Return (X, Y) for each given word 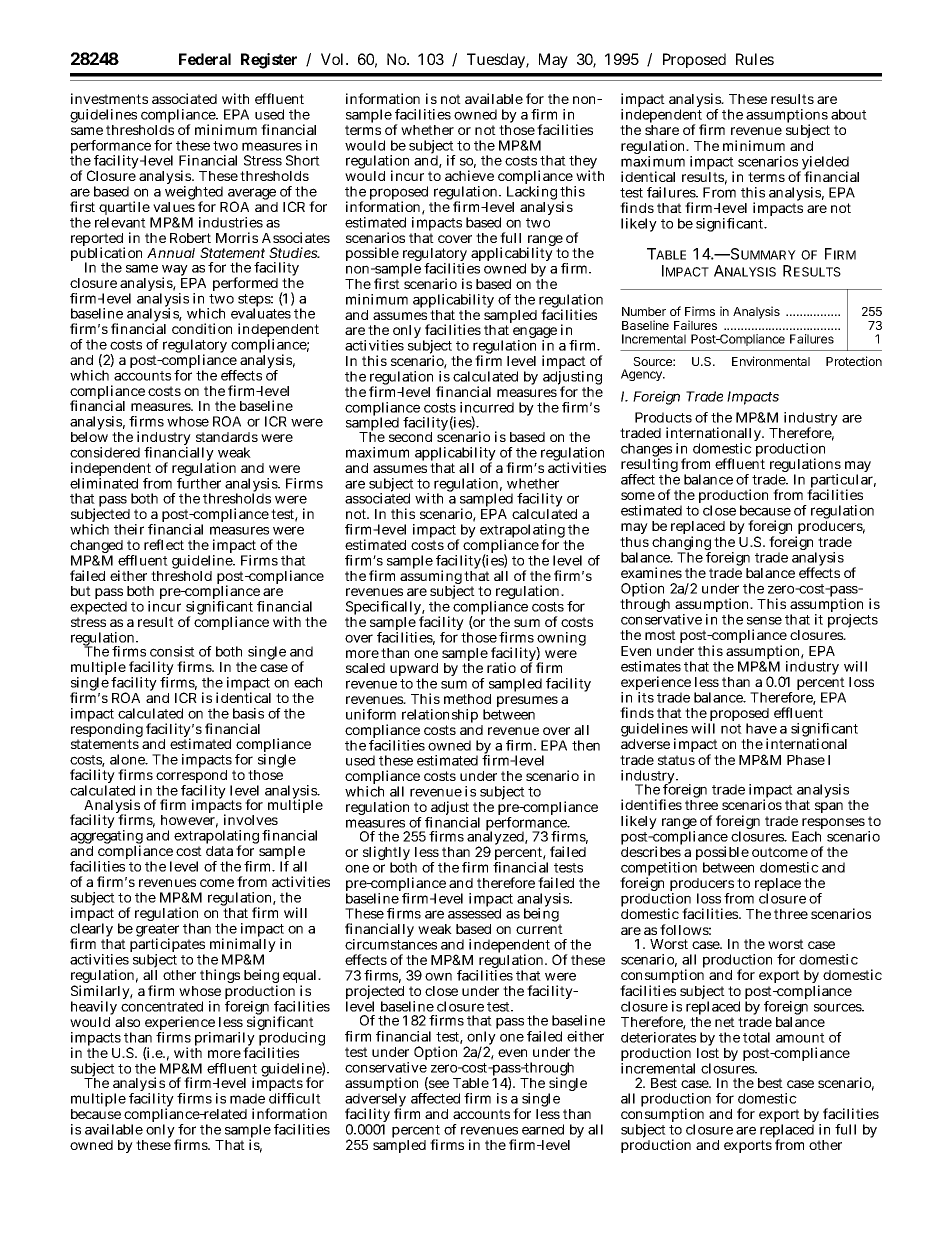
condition (202, 328)
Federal (205, 59)
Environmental (771, 361)
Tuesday (498, 60)
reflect (164, 544)
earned (543, 1129)
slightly (387, 854)
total (756, 1037)
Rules (755, 59)
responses (833, 825)
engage (535, 334)
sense (764, 620)
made (247, 1098)
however (189, 821)
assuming (431, 578)
